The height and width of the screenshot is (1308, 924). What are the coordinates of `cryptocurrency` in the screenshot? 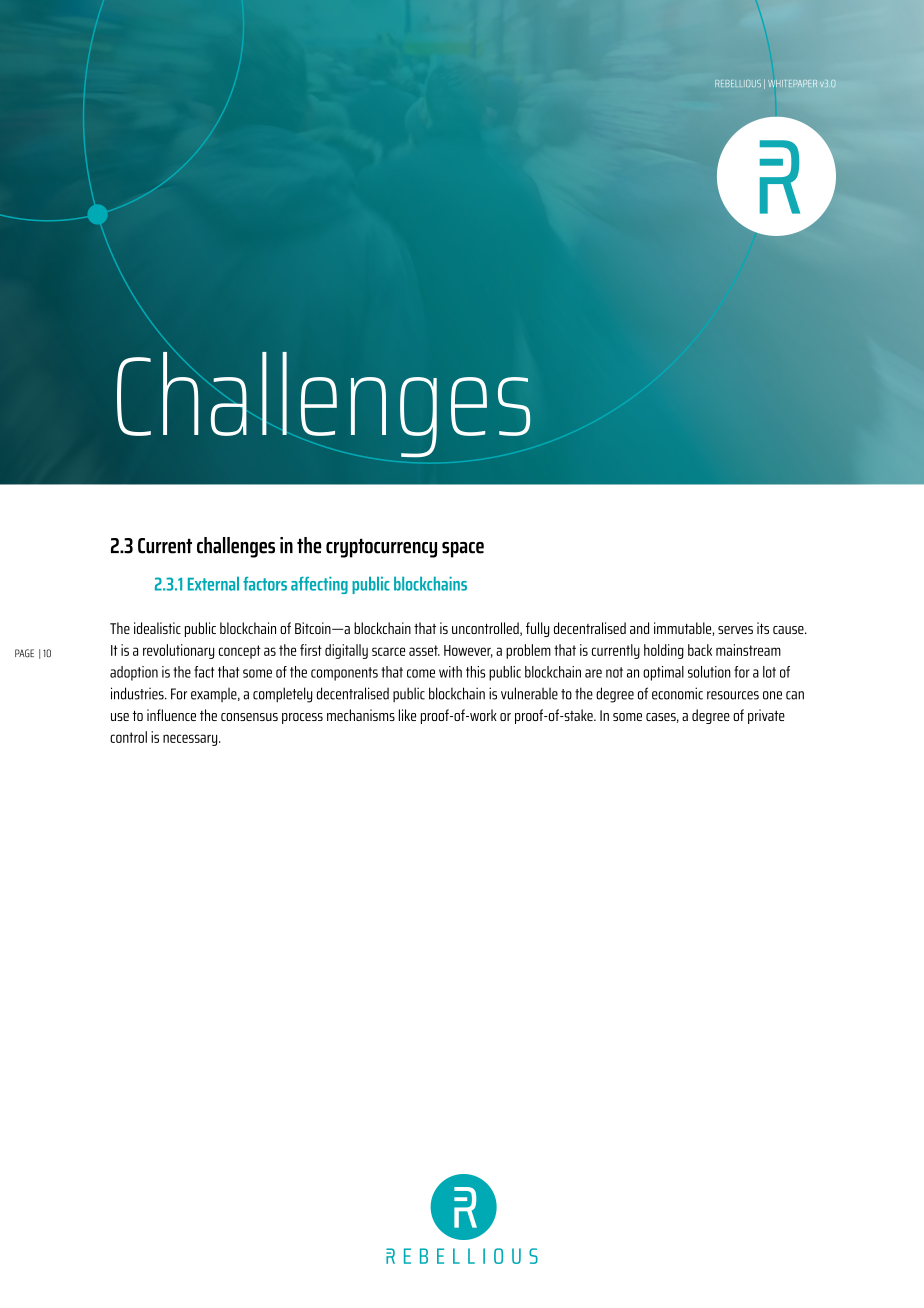 It's located at (381, 548).
